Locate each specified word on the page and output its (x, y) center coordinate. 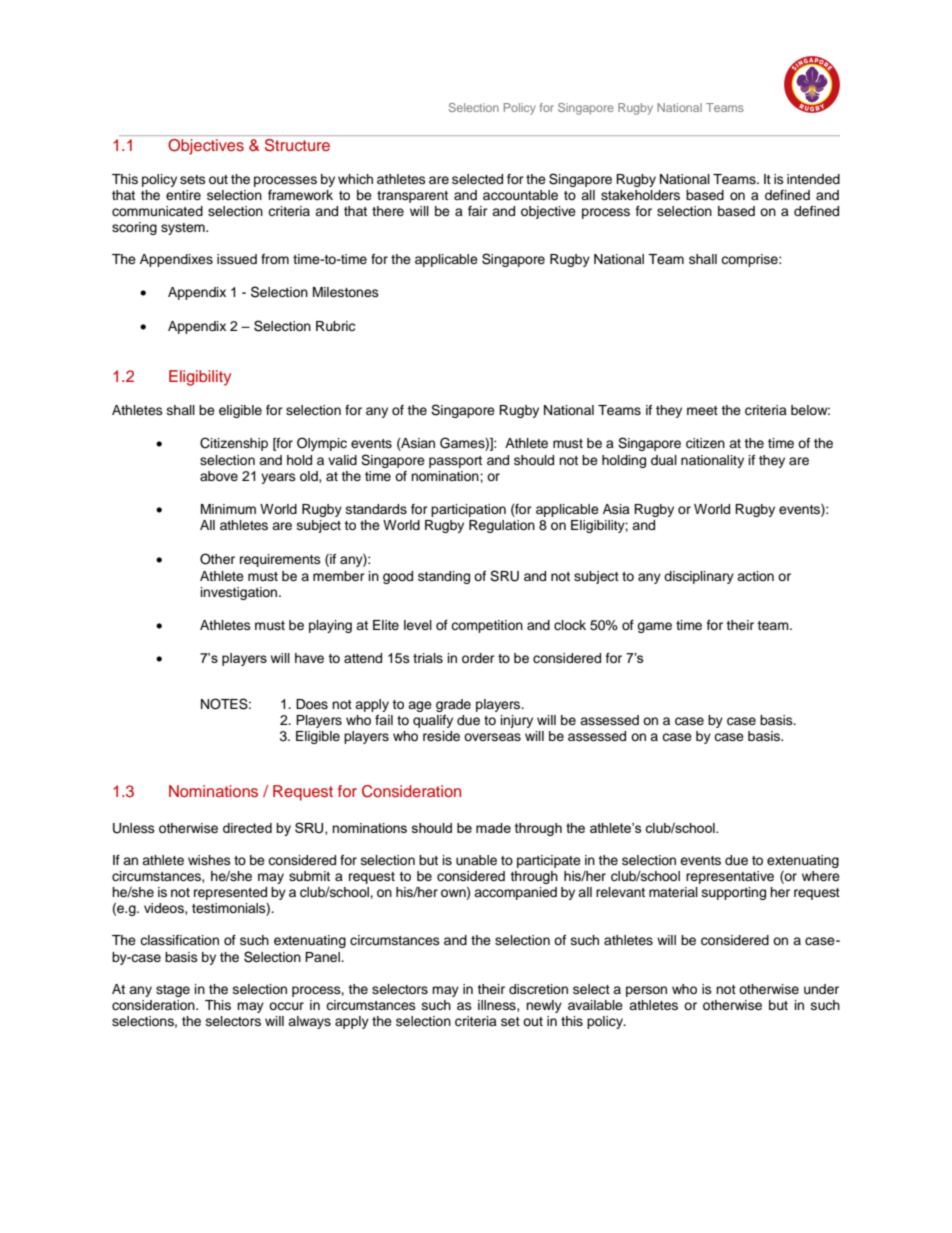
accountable (520, 195)
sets (193, 179)
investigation (240, 593)
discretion (538, 989)
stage (173, 991)
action (755, 576)
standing (444, 577)
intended (813, 179)
